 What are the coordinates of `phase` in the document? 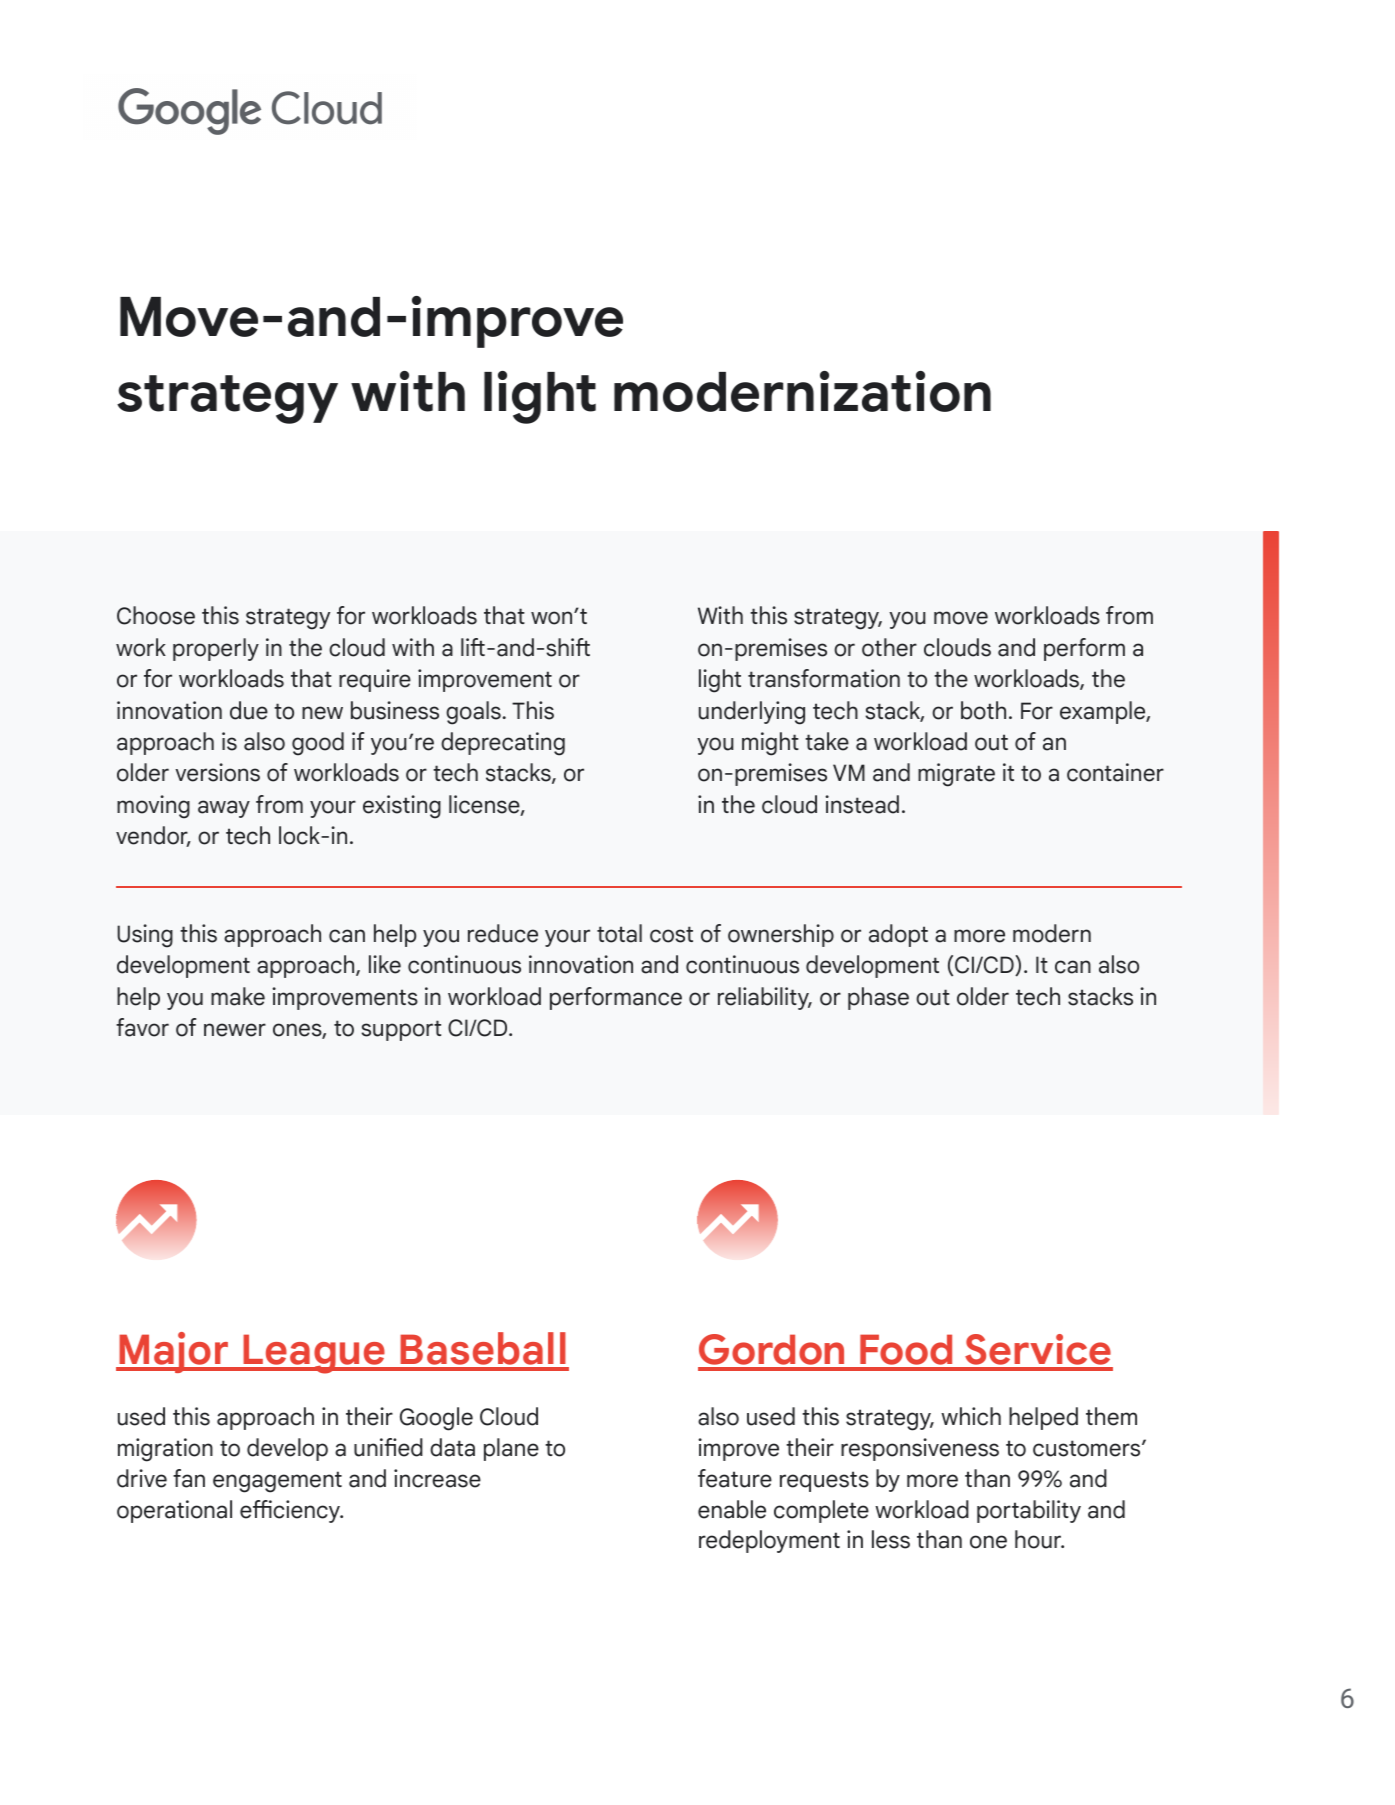 It's located at (878, 998).
